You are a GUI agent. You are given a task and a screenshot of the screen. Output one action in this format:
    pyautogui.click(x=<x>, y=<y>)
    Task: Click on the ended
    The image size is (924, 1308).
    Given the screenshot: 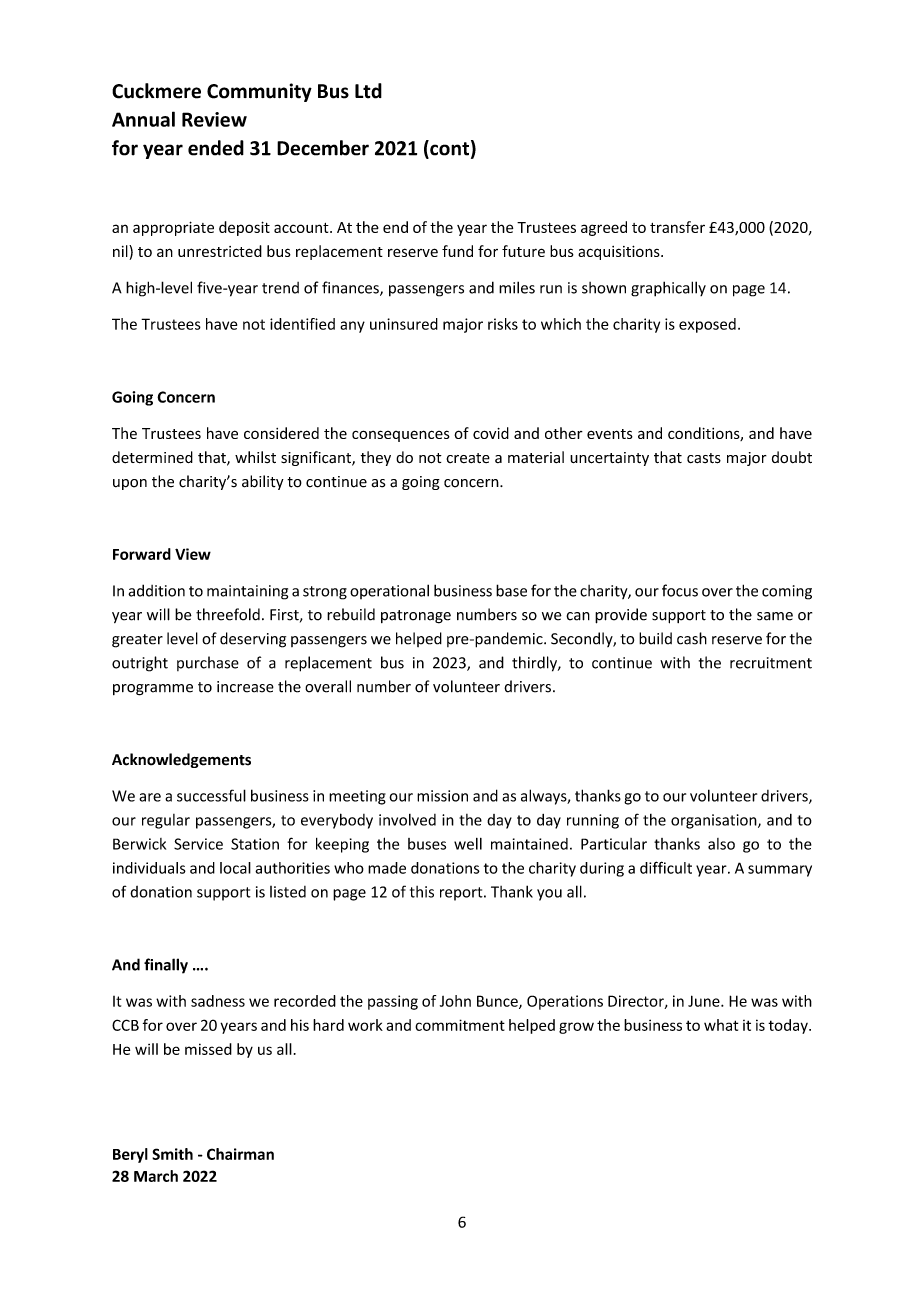 What is the action you would take?
    pyautogui.click(x=216, y=148)
